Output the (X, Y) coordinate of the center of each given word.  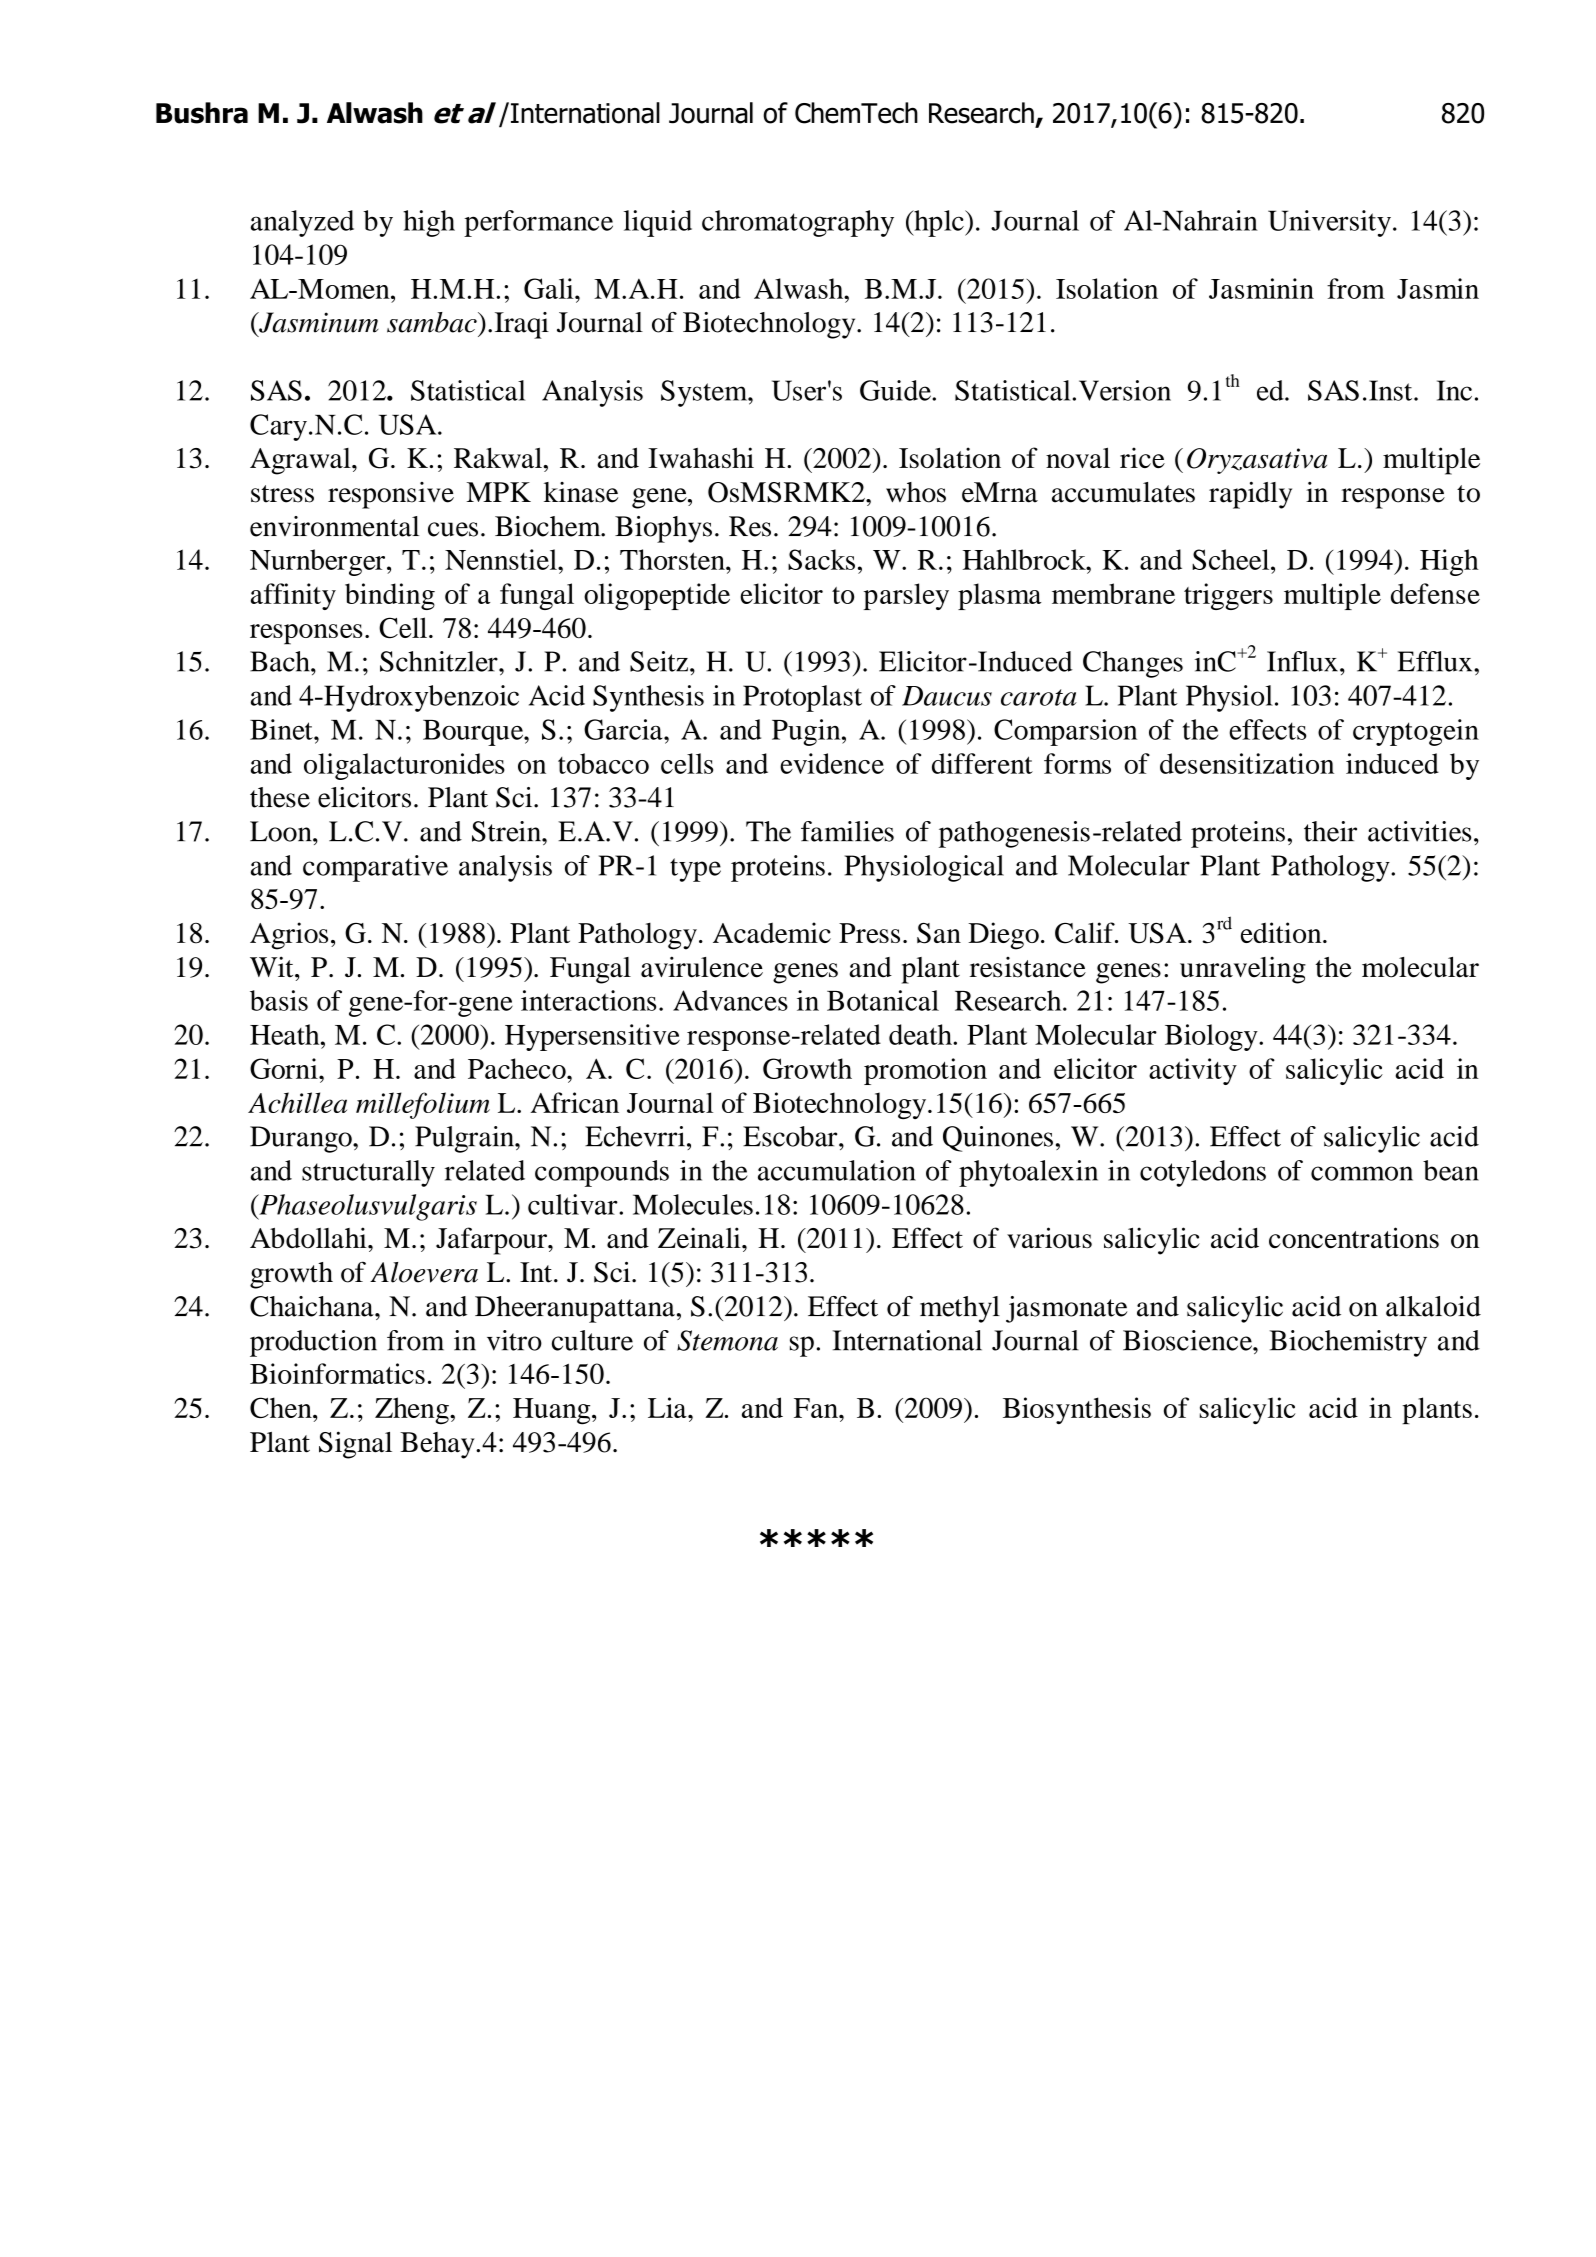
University (1329, 223)
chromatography (798, 223)
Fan (817, 1408)
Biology (1212, 1037)
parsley (906, 596)
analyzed (302, 223)
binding (390, 596)
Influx (1302, 661)
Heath (286, 1034)
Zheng (413, 1411)
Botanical (883, 1000)
